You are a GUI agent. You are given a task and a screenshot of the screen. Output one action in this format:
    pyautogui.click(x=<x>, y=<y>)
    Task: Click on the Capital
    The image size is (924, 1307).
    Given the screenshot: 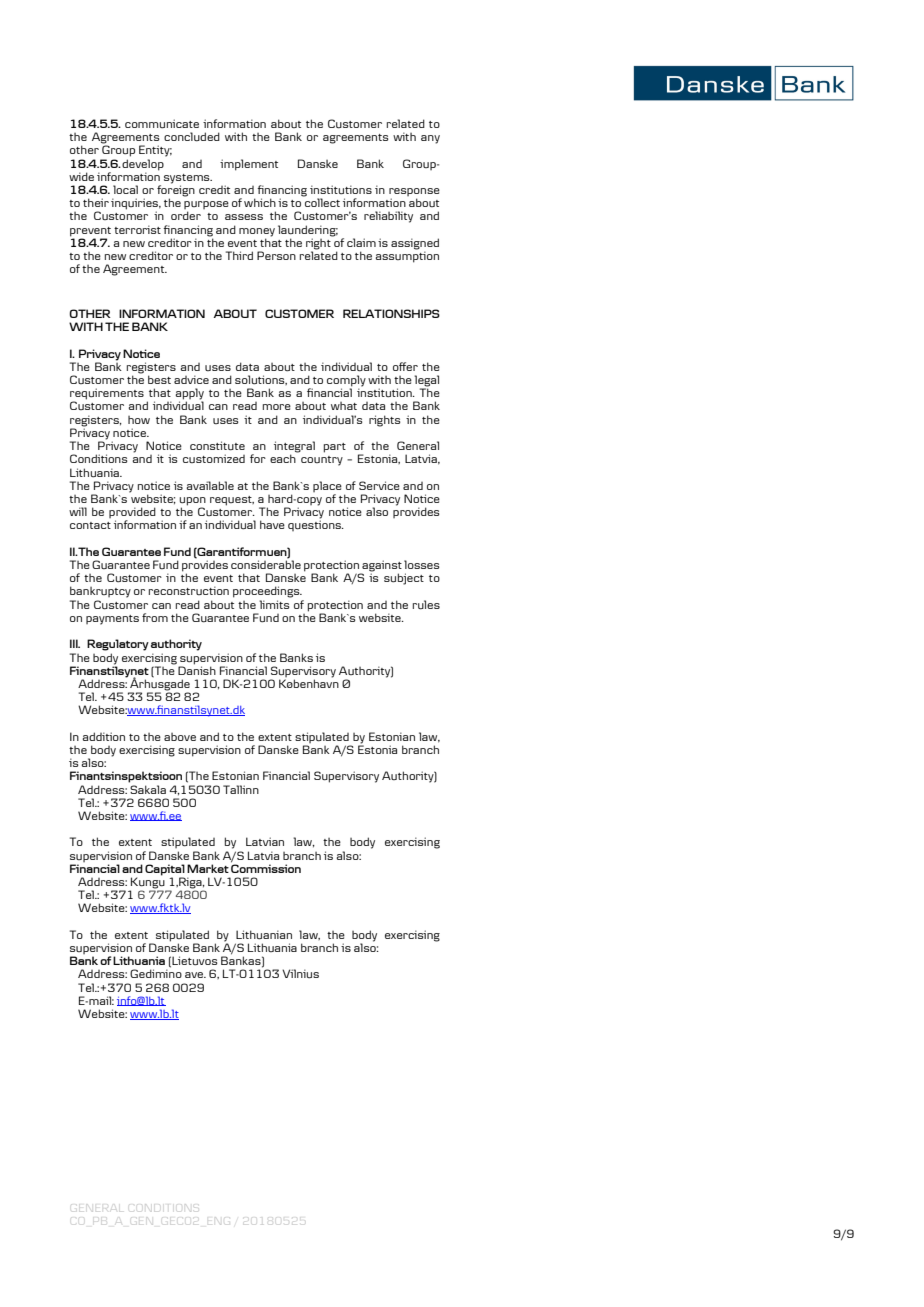 What is the action you would take?
    pyautogui.click(x=165, y=871)
